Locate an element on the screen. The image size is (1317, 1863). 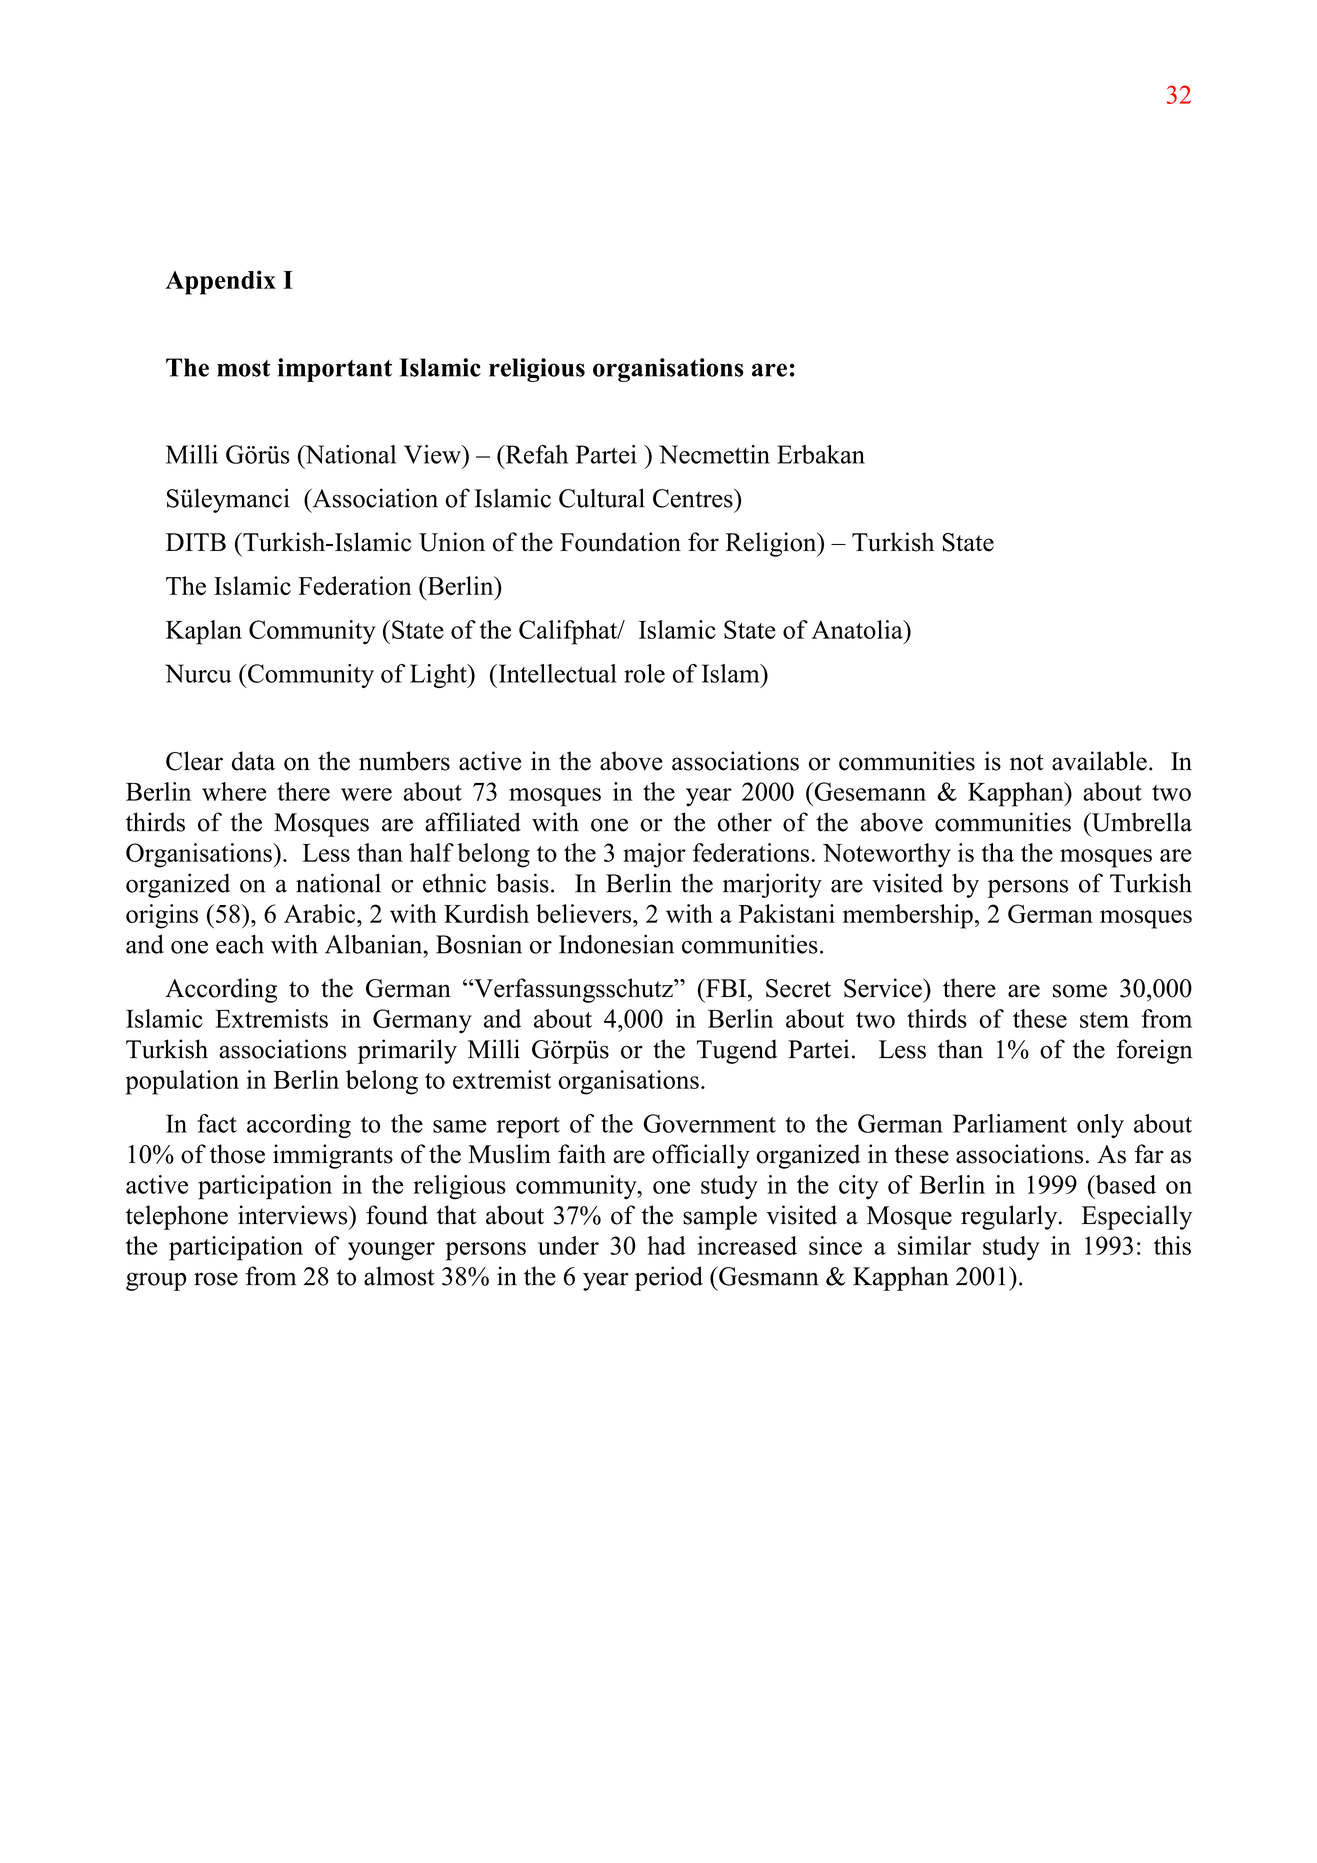
Kaplan is located at coordinates (204, 632).
